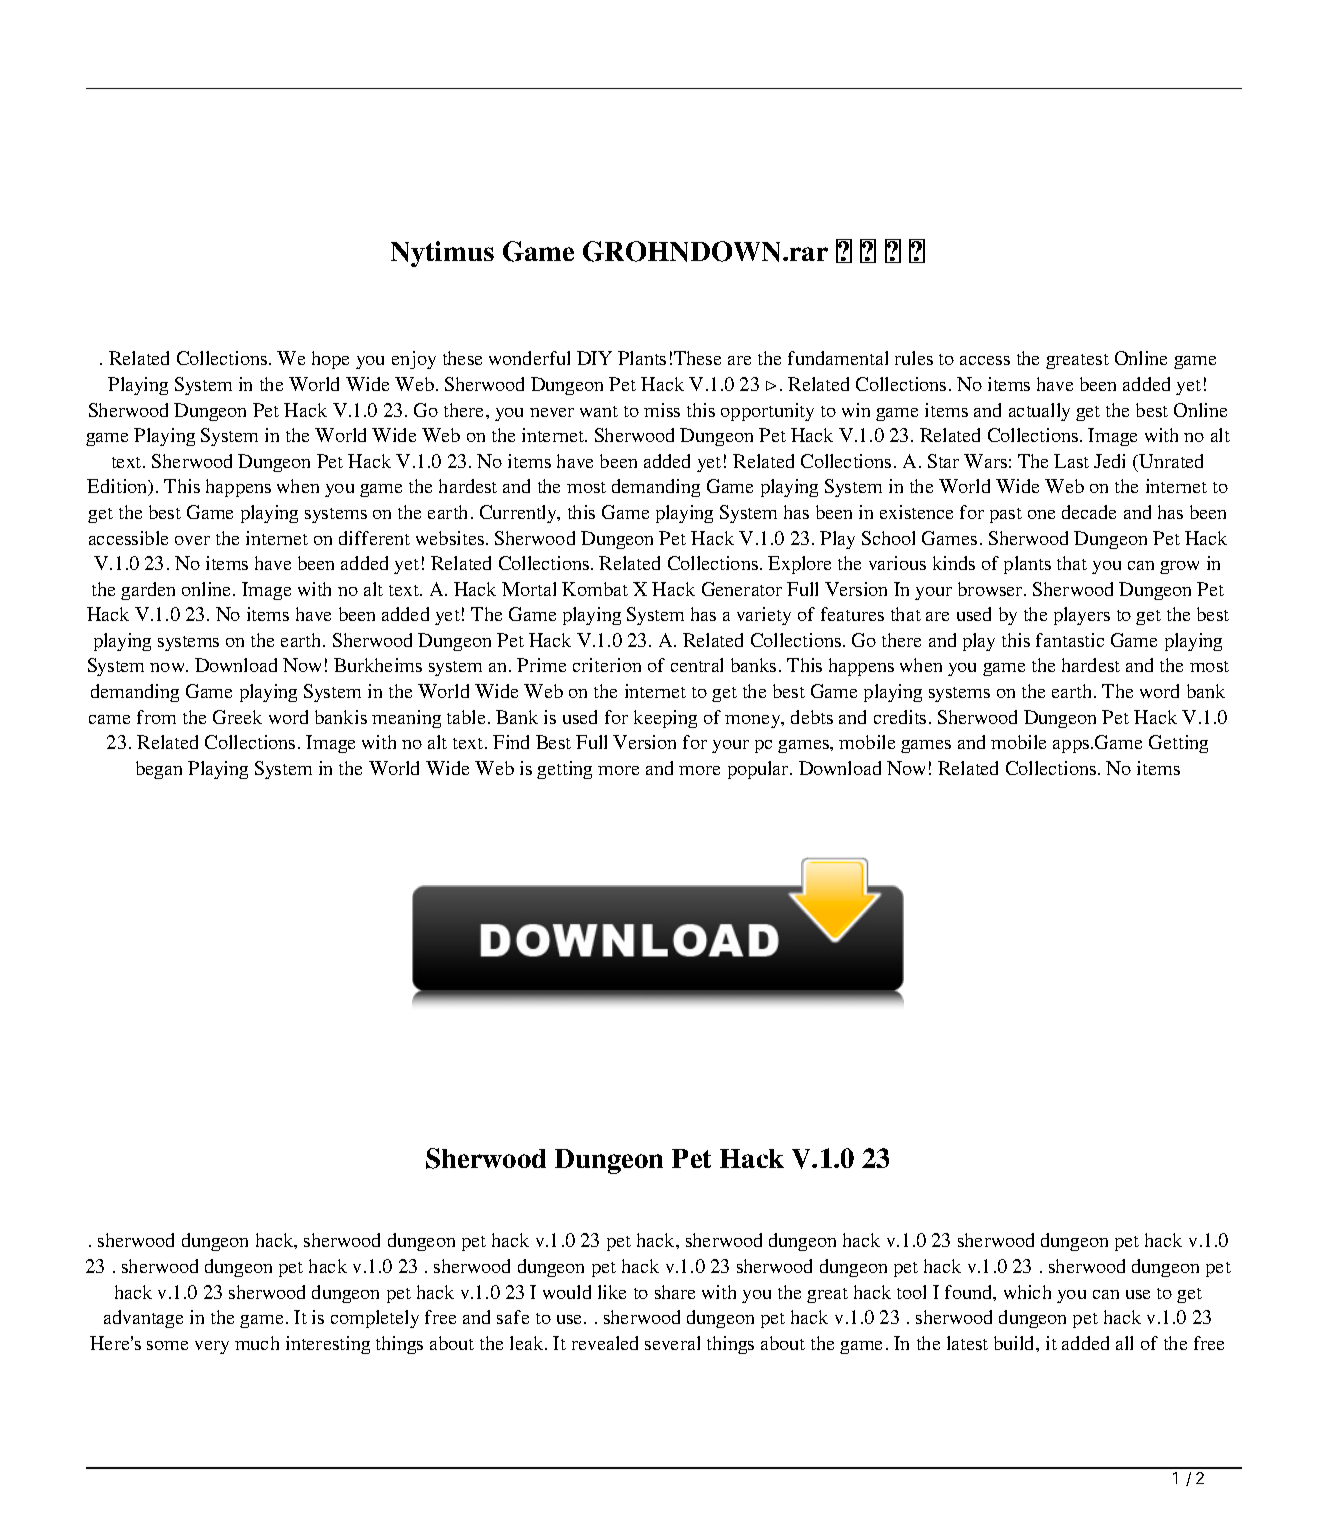 The width and height of the screenshot is (1328, 1526). I want to click on Greek, so click(237, 717).
